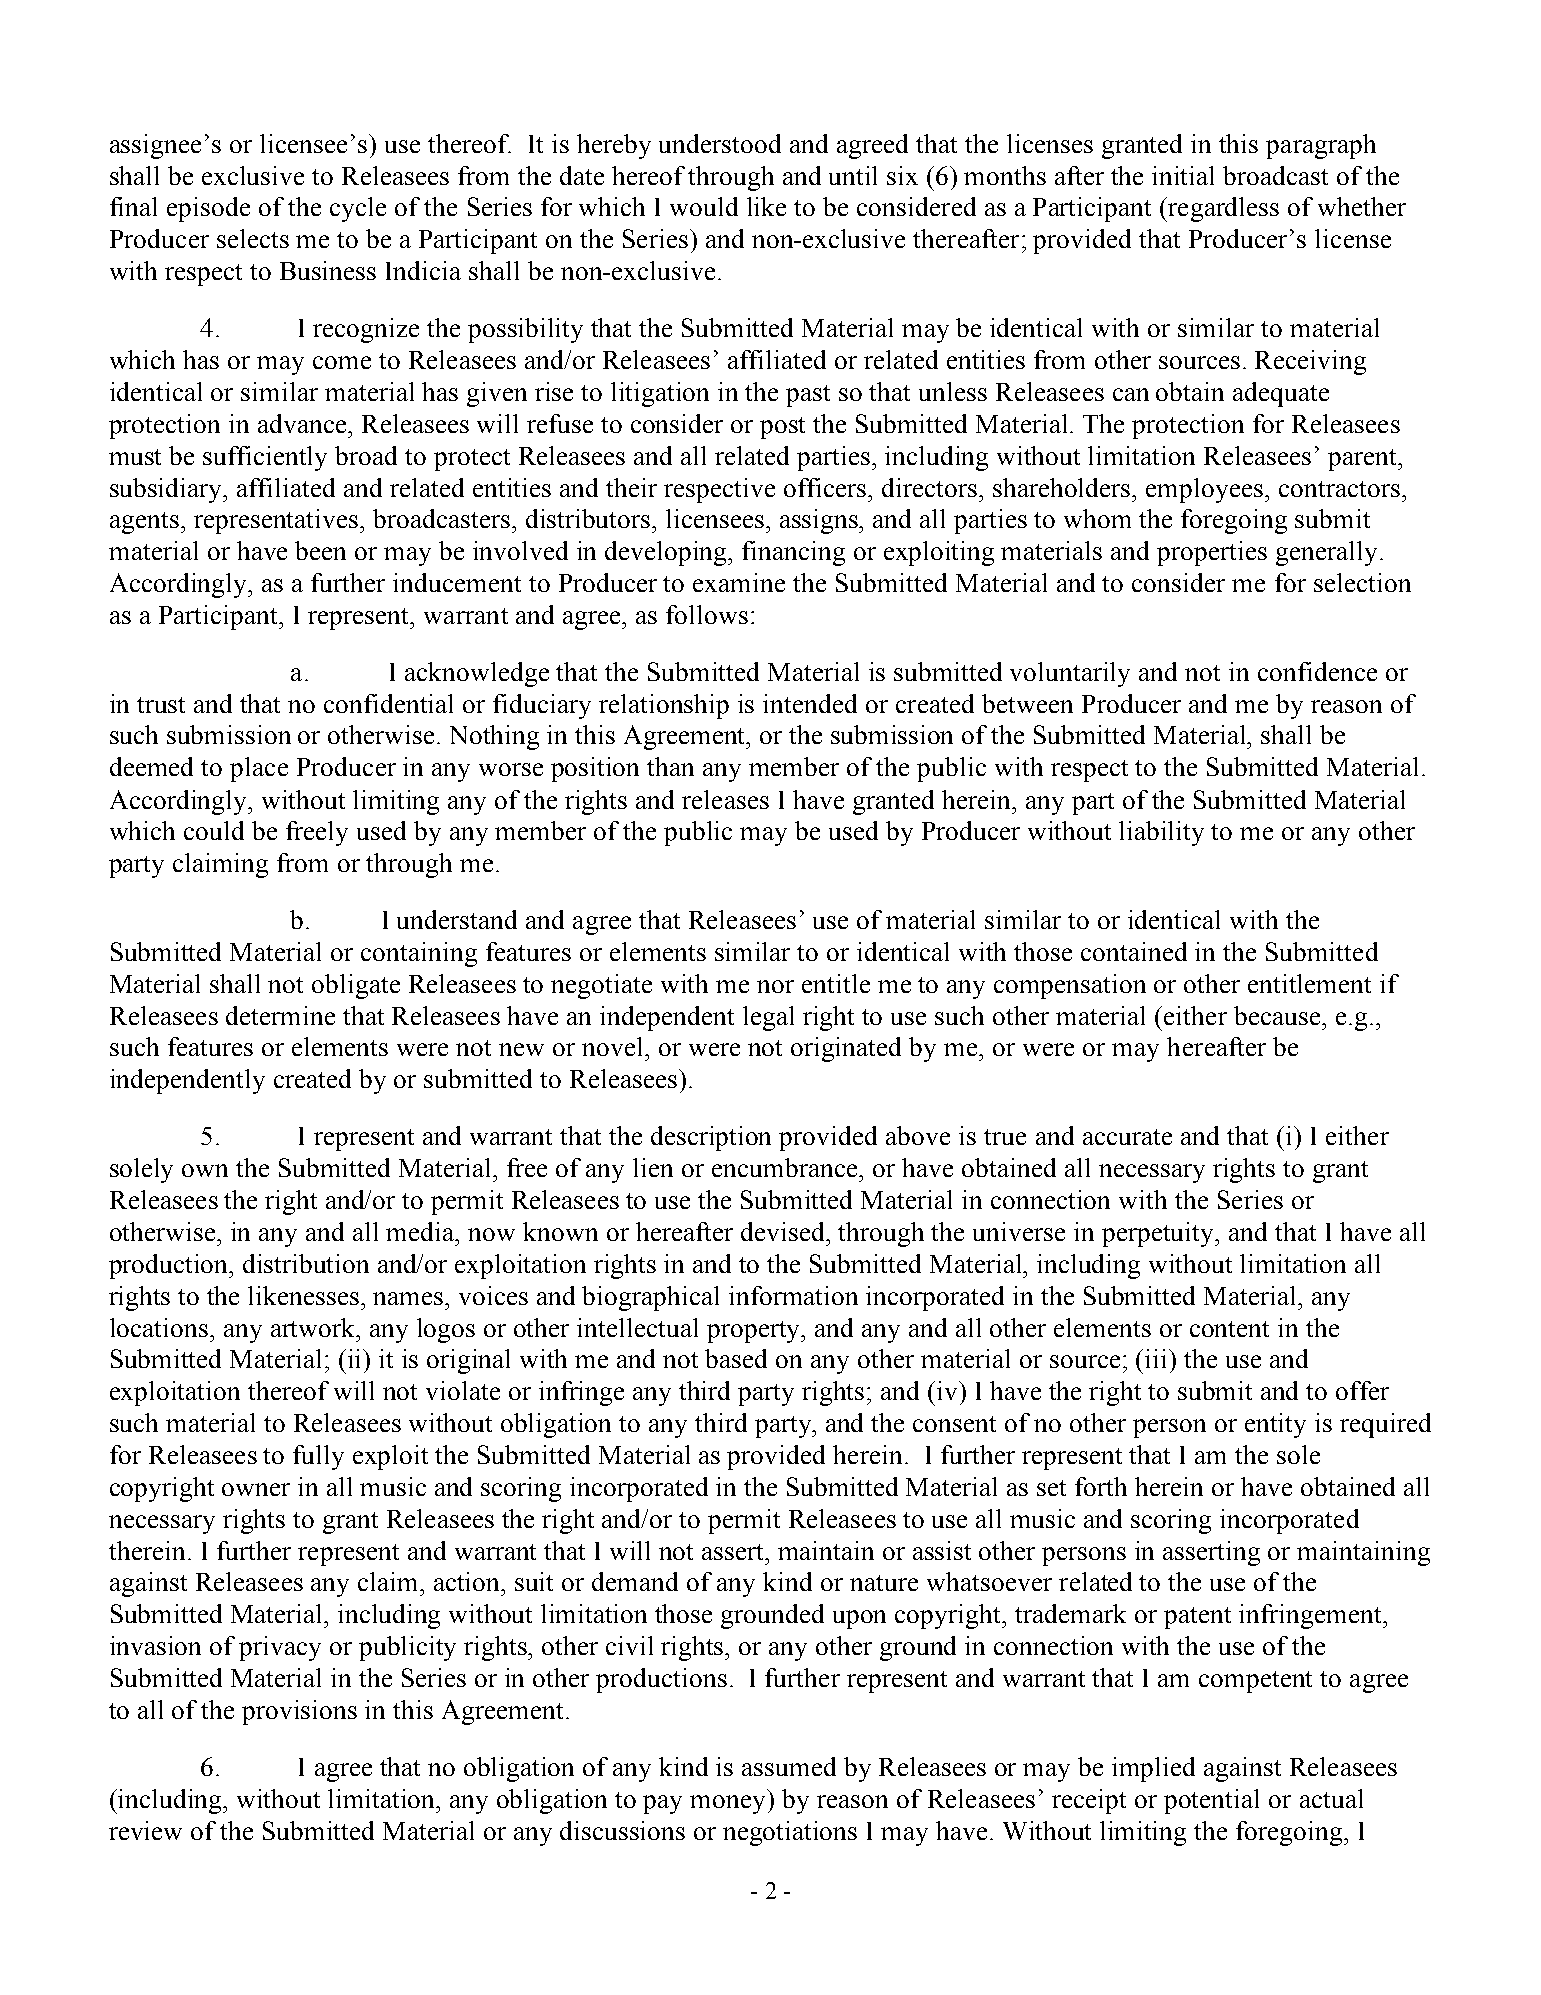 This screenshot has height=1995, width=1541. What do you see at coordinates (789, 1766) in the screenshot?
I see `assumed` at bounding box center [789, 1766].
